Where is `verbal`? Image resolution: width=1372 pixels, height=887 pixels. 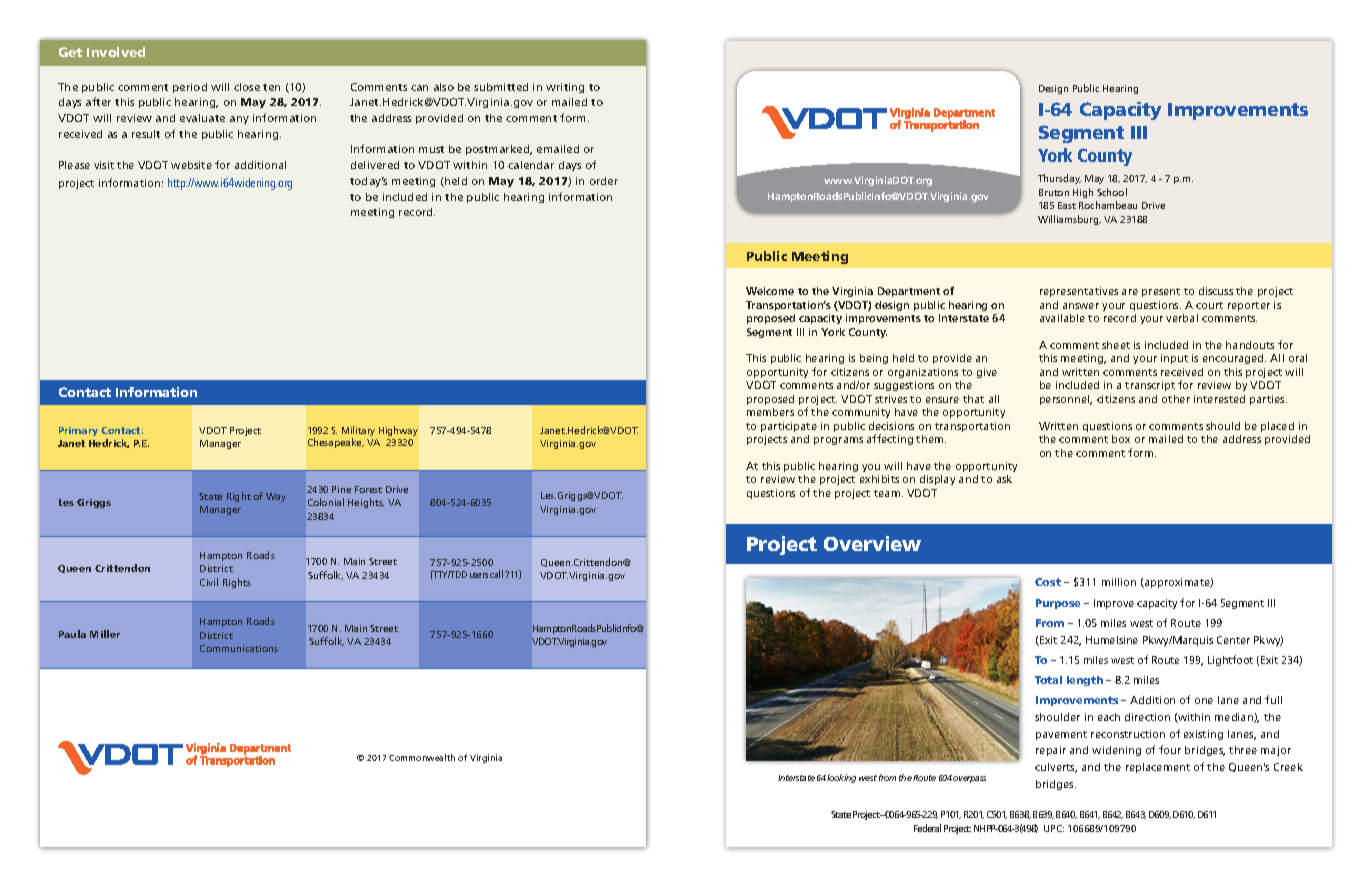 verbal is located at coordinates (1182, 318).
